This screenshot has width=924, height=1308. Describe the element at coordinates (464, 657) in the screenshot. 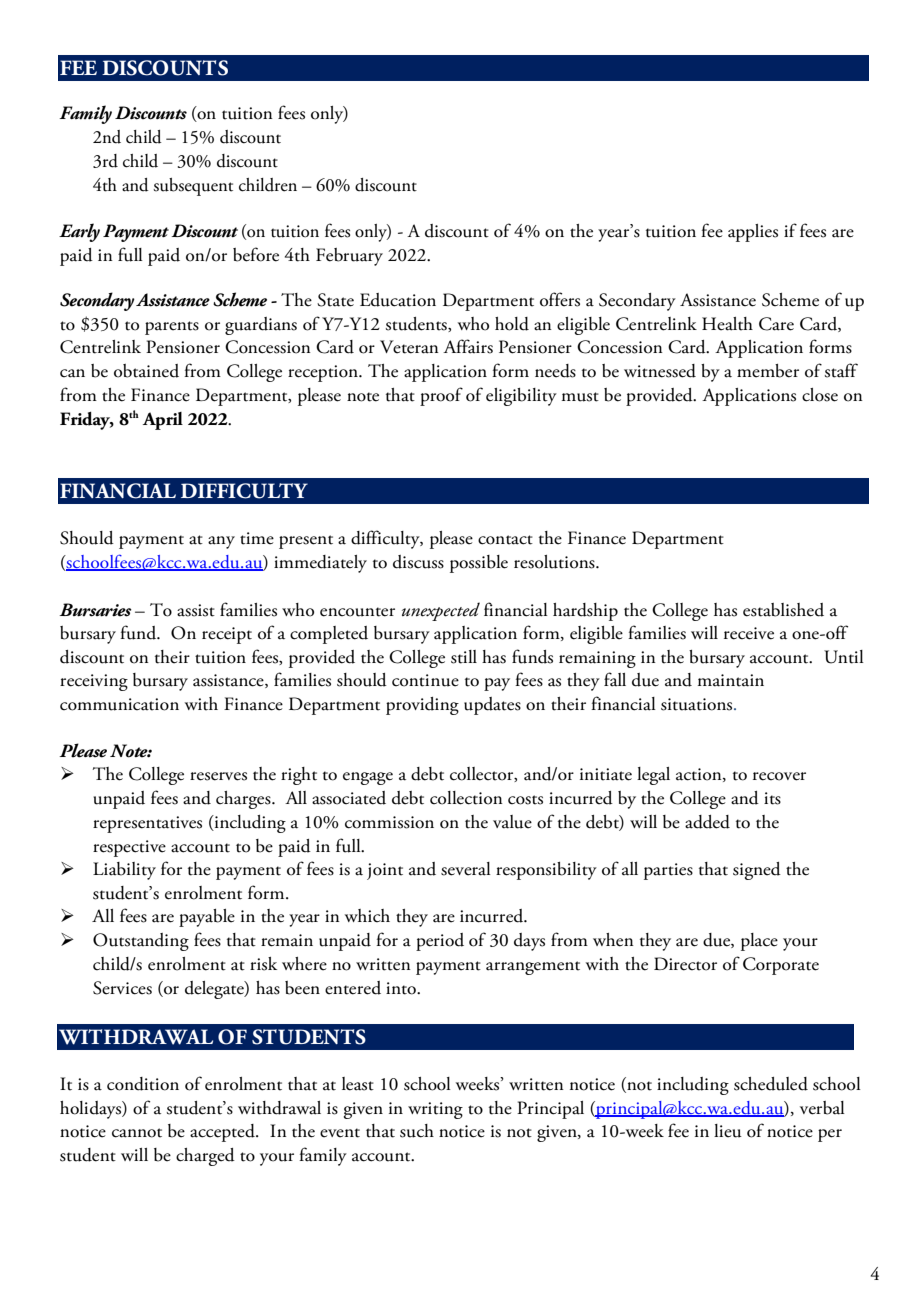

I see `still` at that location.
